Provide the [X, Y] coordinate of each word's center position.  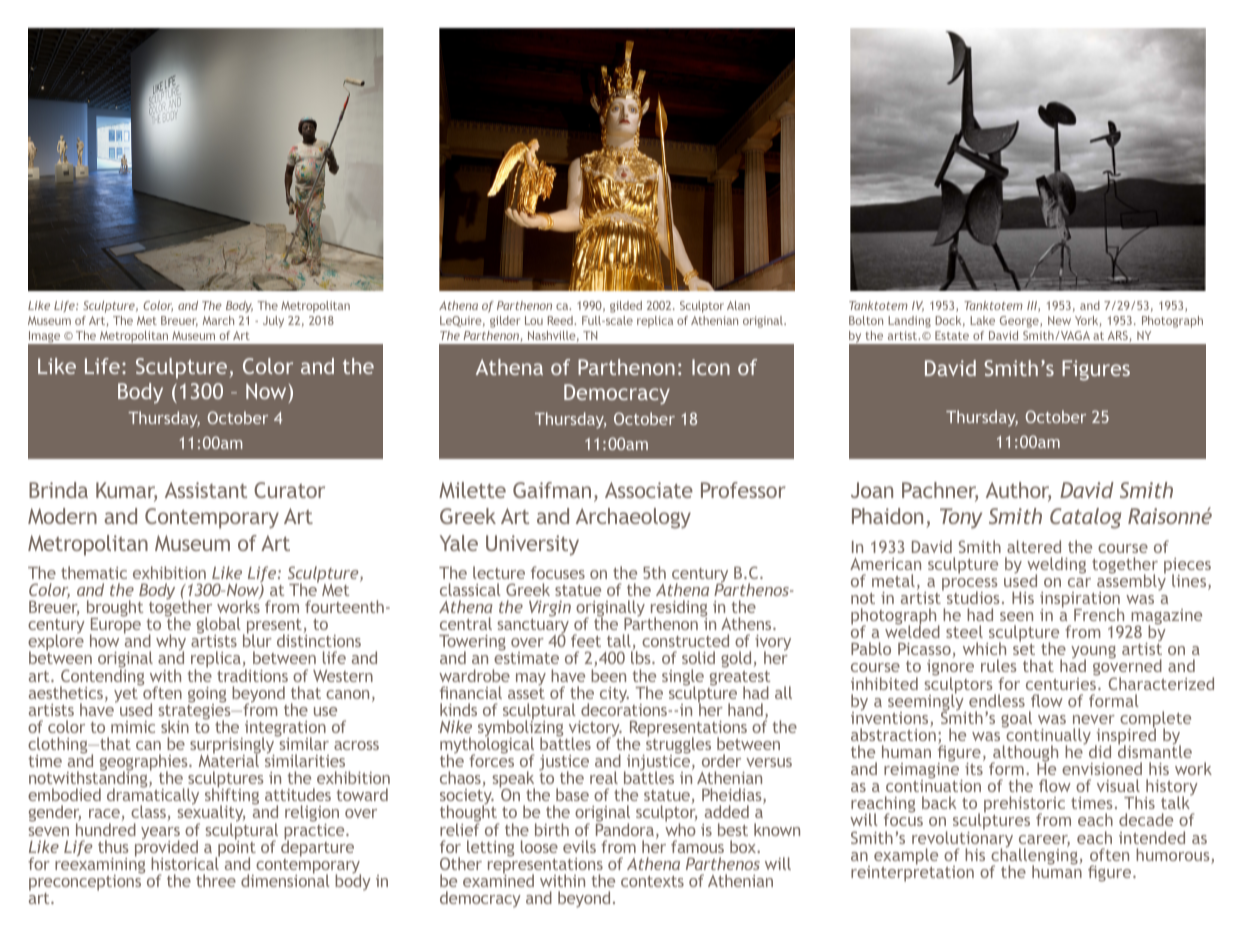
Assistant [206, 490]
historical [185, 862]
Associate [649, 490]
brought [115, 610]
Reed [561, 320]
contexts [652, 881]
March [218, 320]
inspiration [1080, 601]
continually [1047, 736]
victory [595, 730]
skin [175, 726]
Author [1018, 491]
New [1059, 320]
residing [677, 610]
